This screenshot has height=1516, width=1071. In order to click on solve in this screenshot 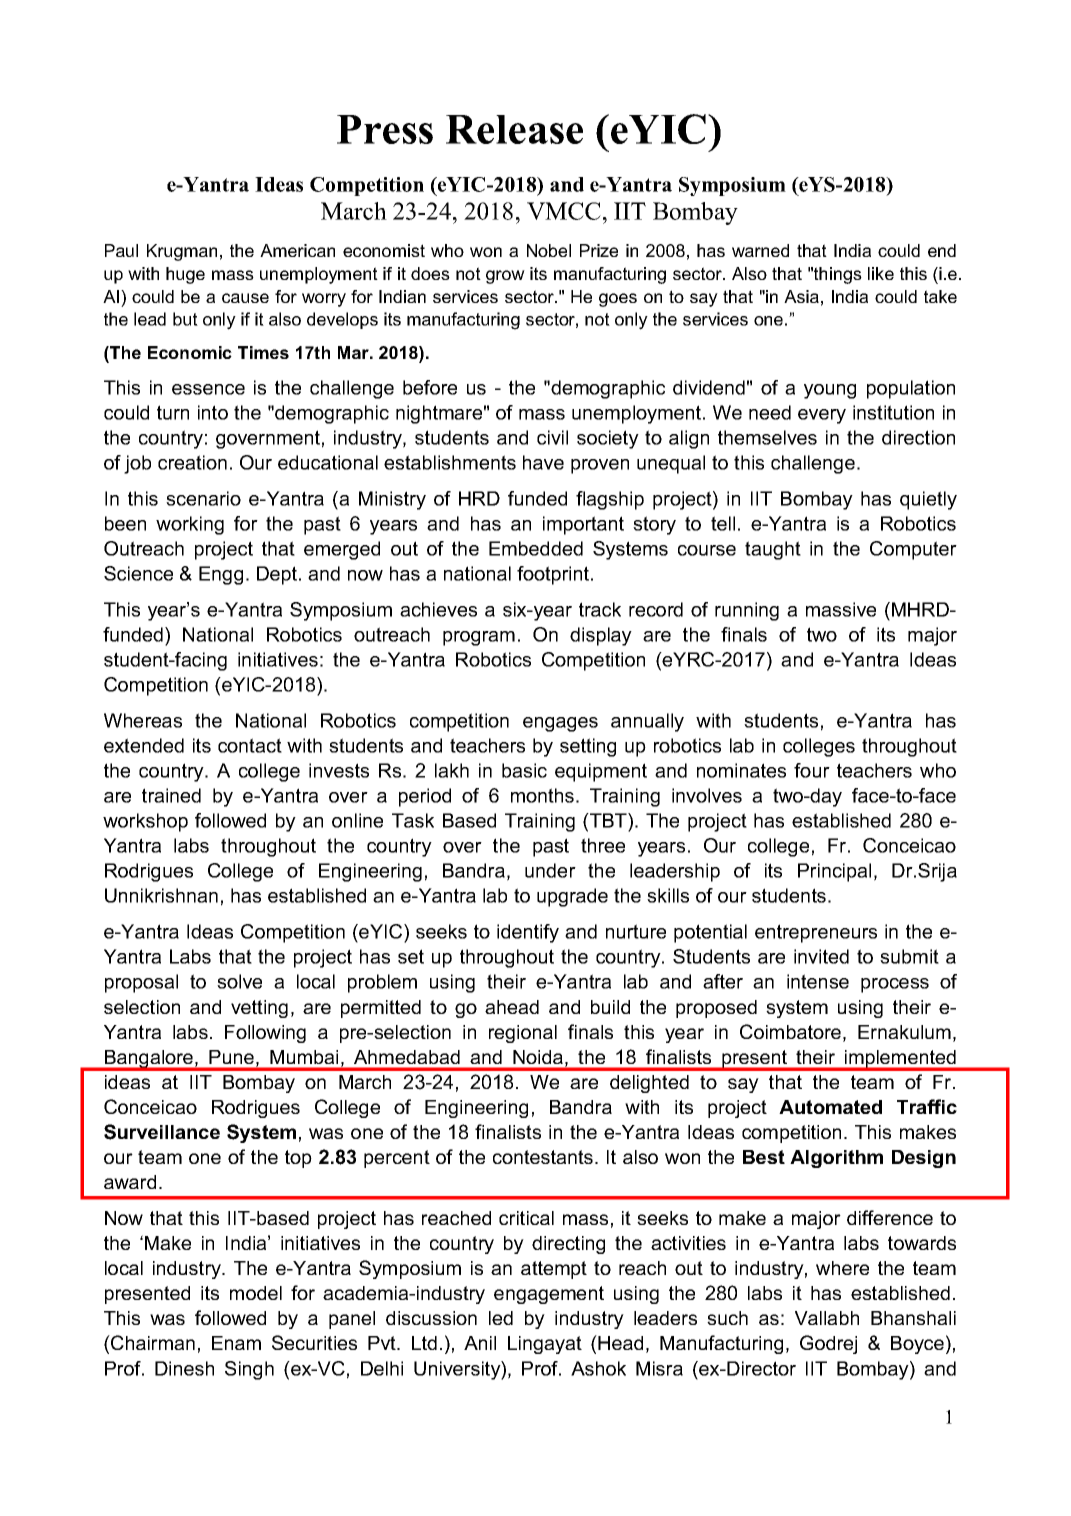, I will do `click(239, 981)`.
